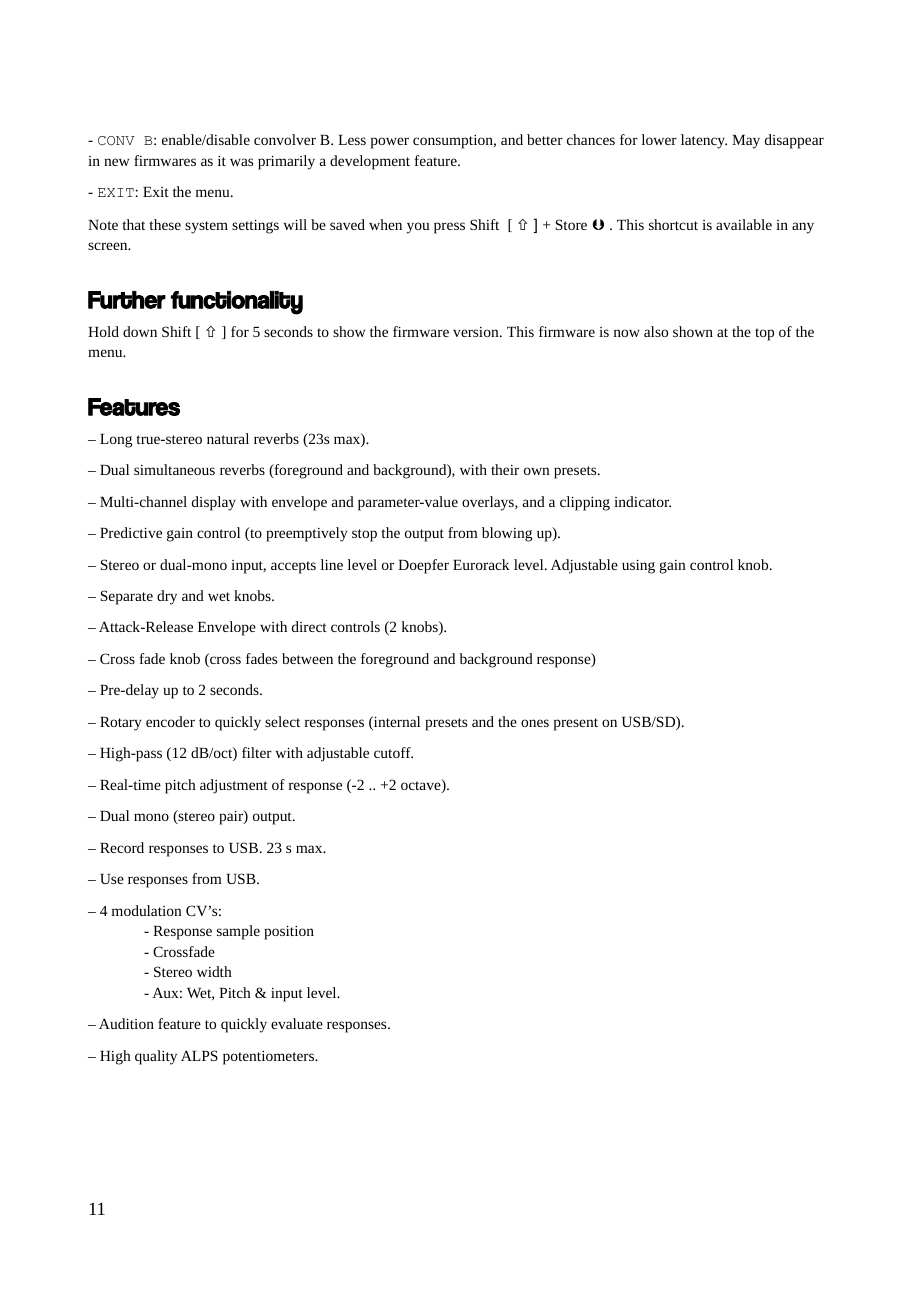 Image resolution: width=924 pixels, height=1308 pixels. What do you see at coordinates (241, 162) in the screenshot?
I see `was` at bounding box center [241, 162].
